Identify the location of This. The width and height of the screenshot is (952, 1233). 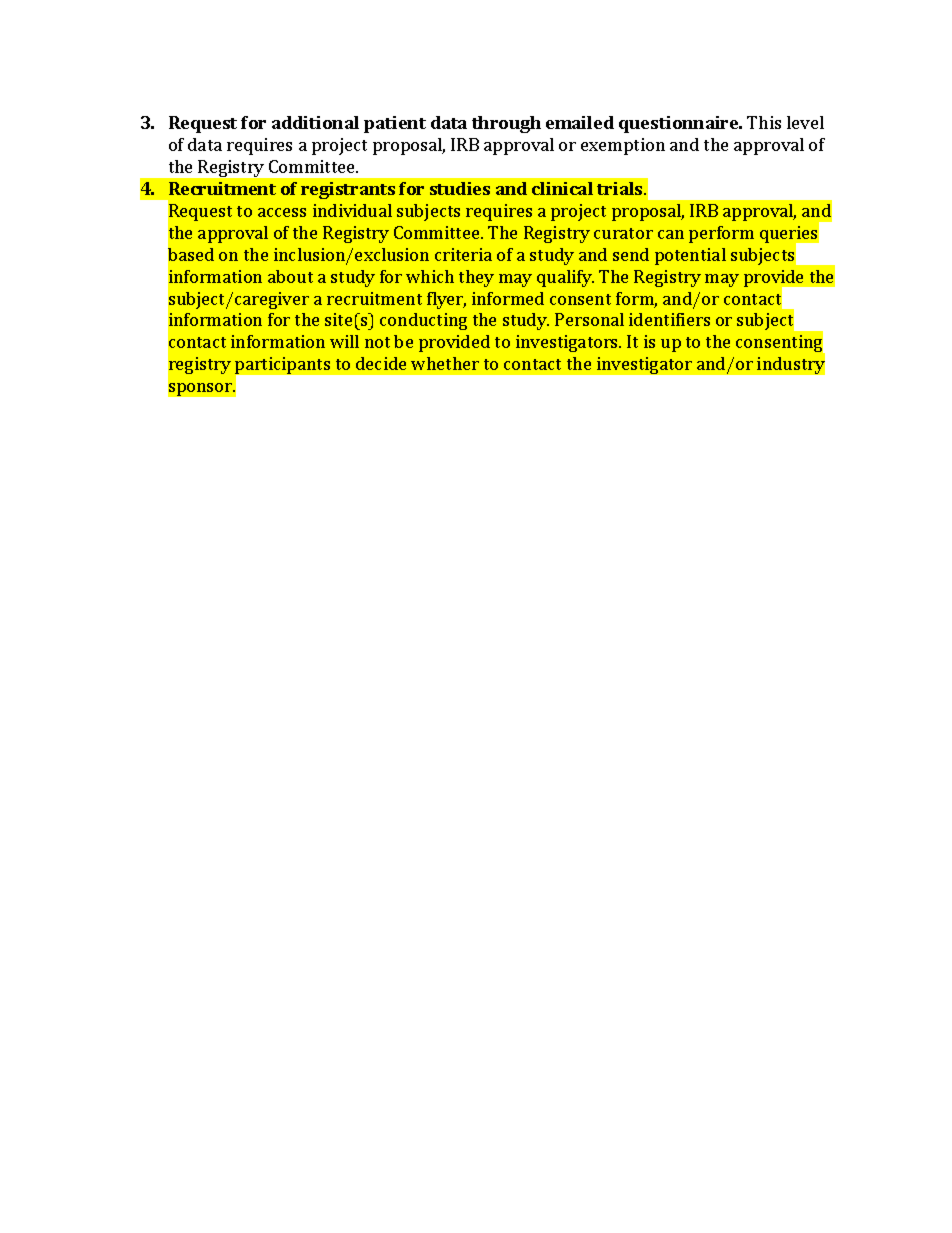
(764, 122).
